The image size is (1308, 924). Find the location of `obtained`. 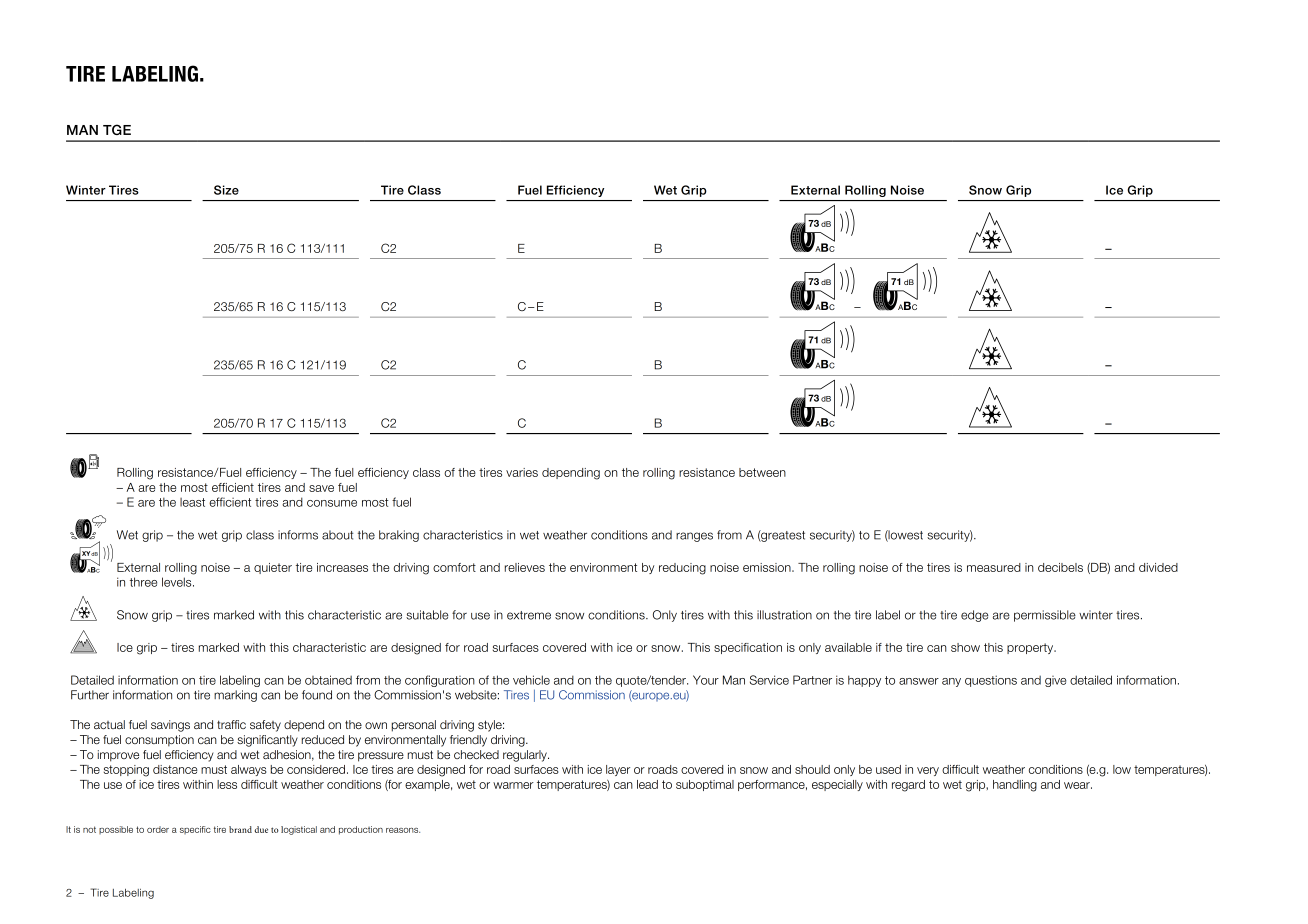

obtained is located at coordinates (328, 680).
